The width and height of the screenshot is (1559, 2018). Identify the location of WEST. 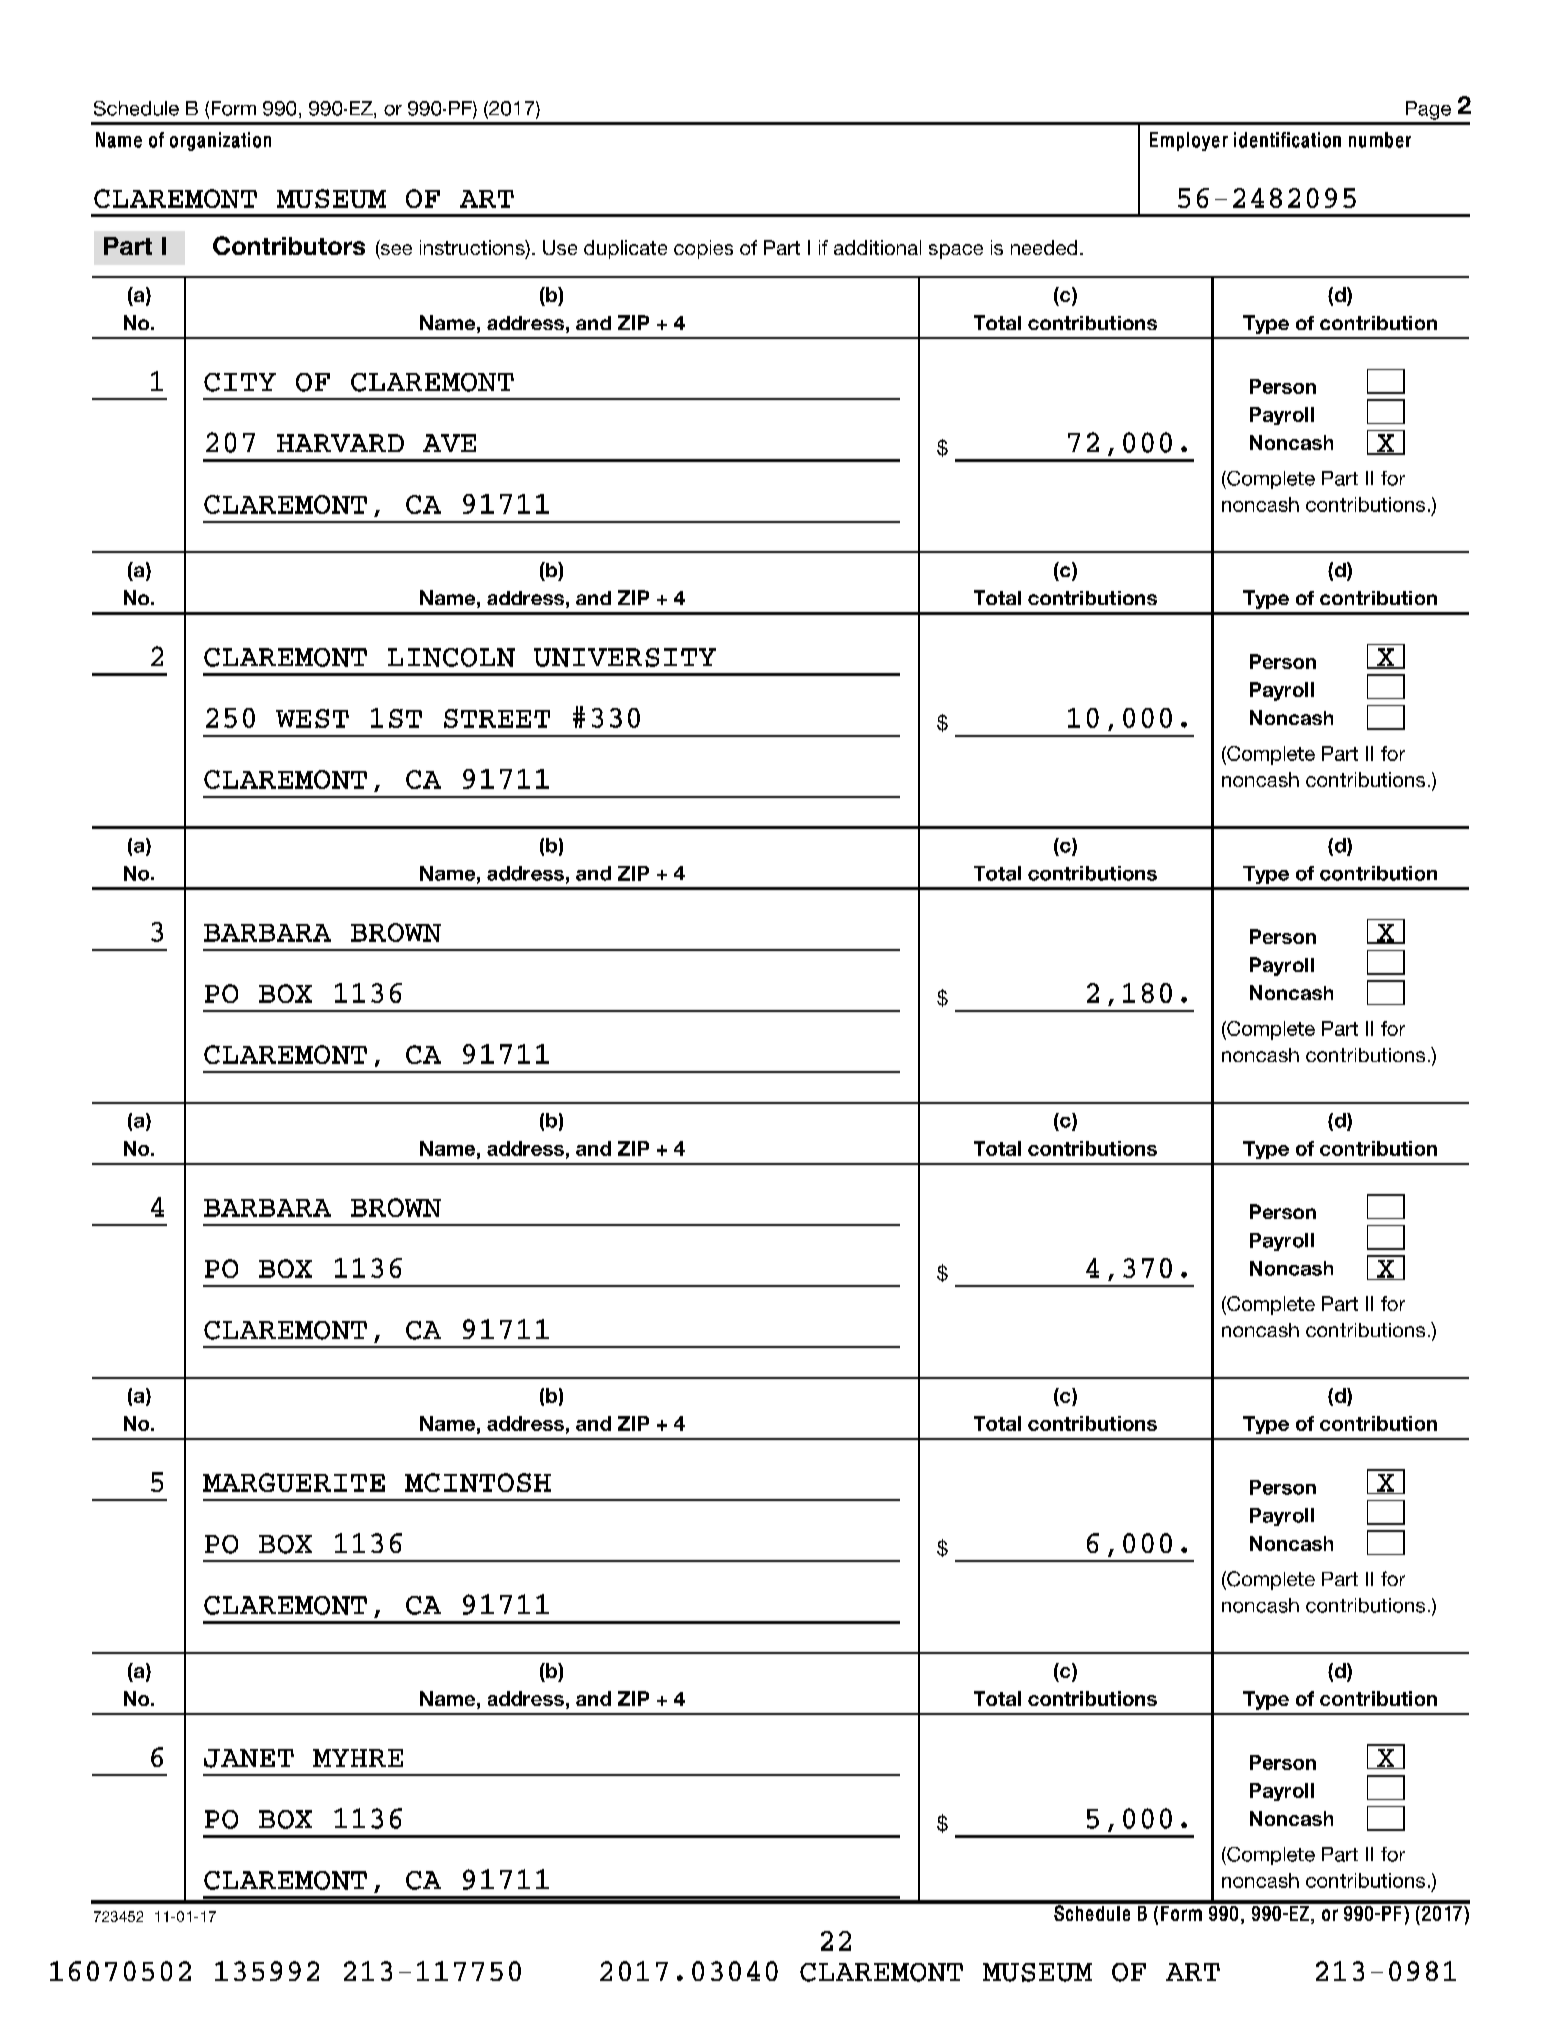
(312, 718).
